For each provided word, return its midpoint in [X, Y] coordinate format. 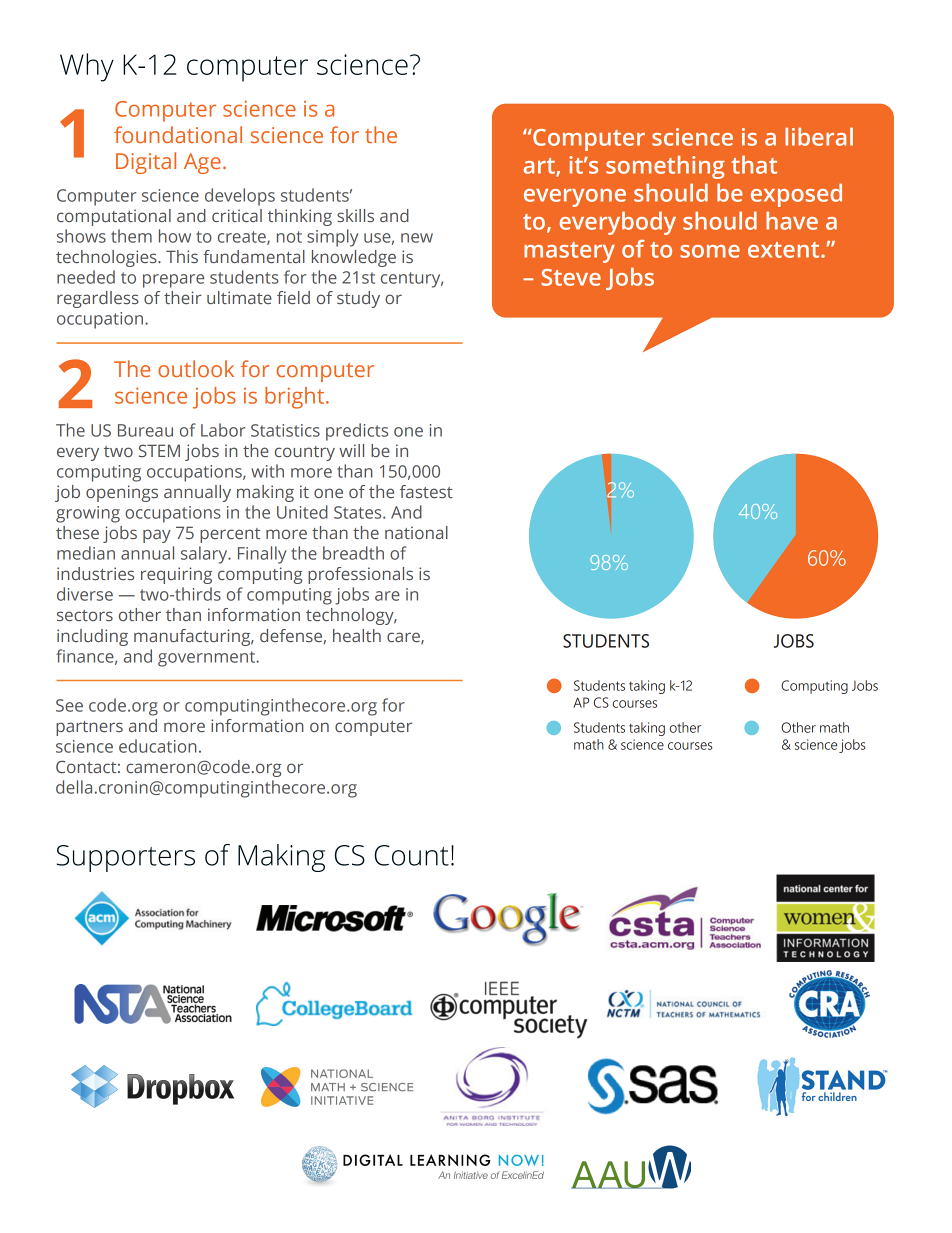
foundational [178, 134]
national [416, 532]
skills [355, 215]
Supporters [126, 858]
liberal [819, 136]
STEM [159, 450]
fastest [426, 491]
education [158, 746]
